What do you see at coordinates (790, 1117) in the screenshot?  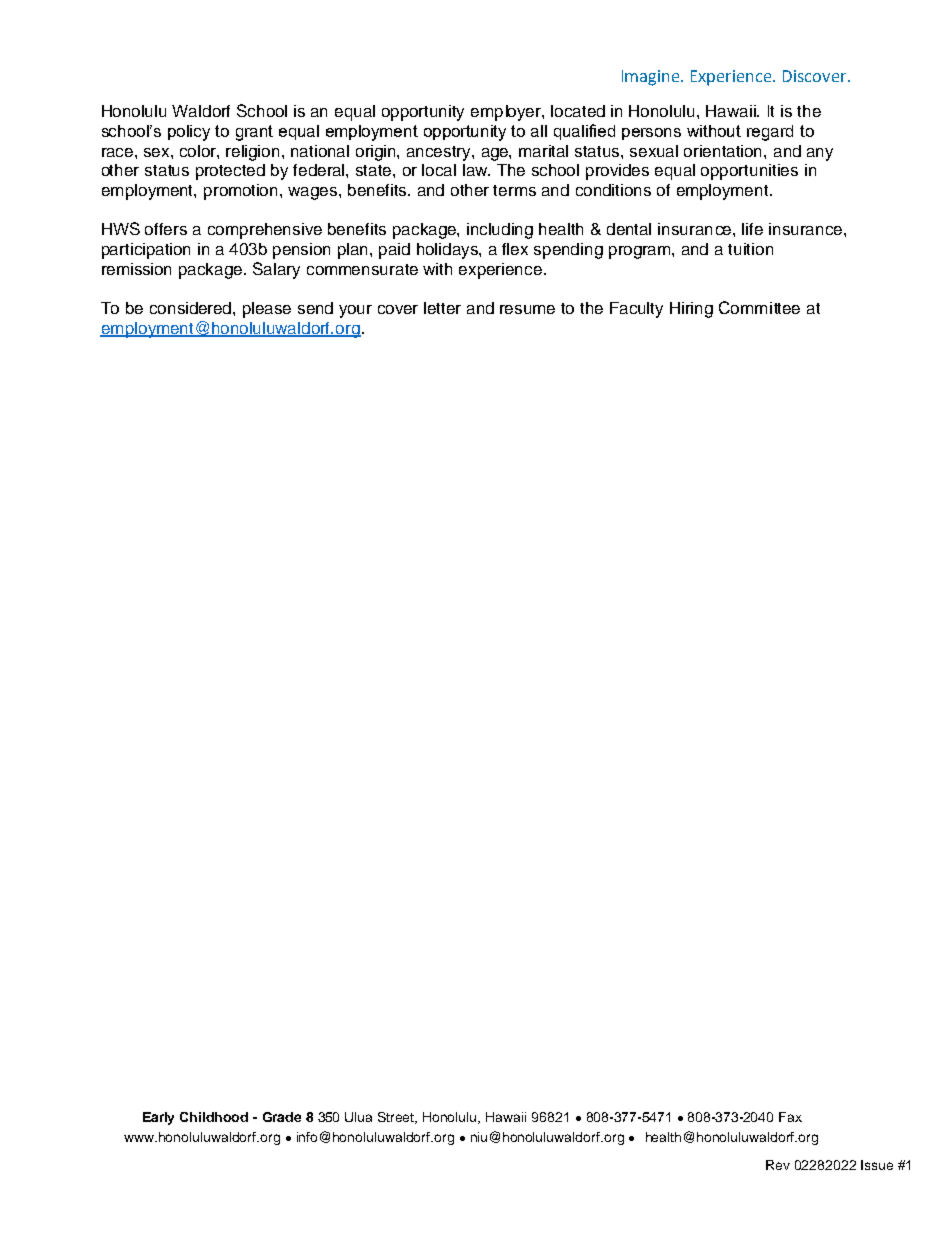 I see `Fax` at bounding box center [790, 1117].
